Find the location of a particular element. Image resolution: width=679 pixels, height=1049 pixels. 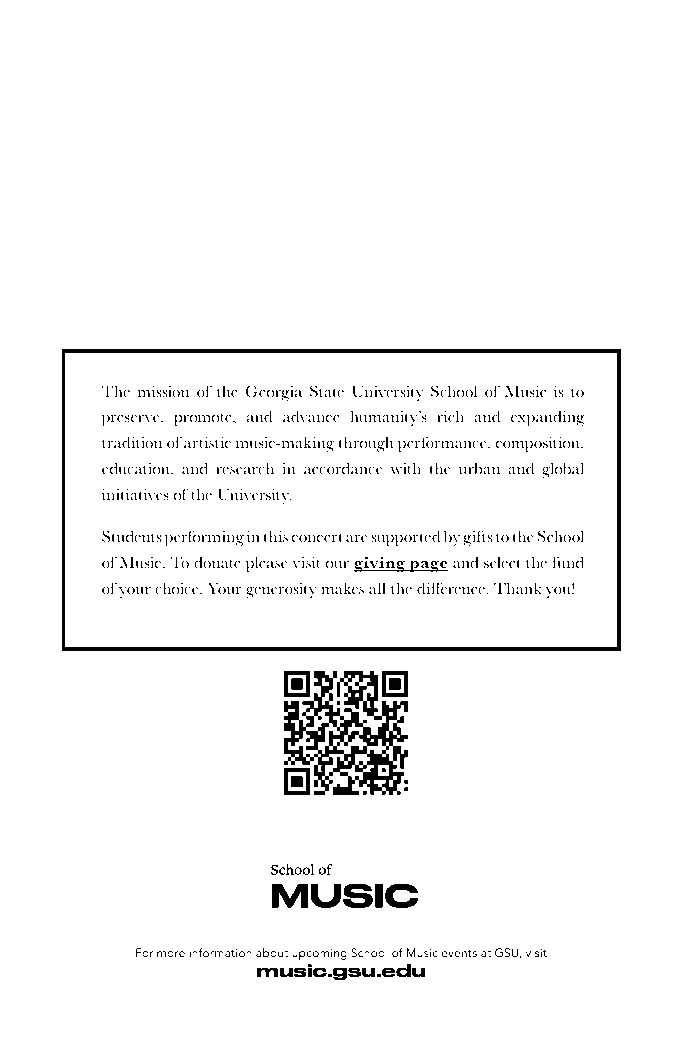

are is located at coordinates (356, 539).
